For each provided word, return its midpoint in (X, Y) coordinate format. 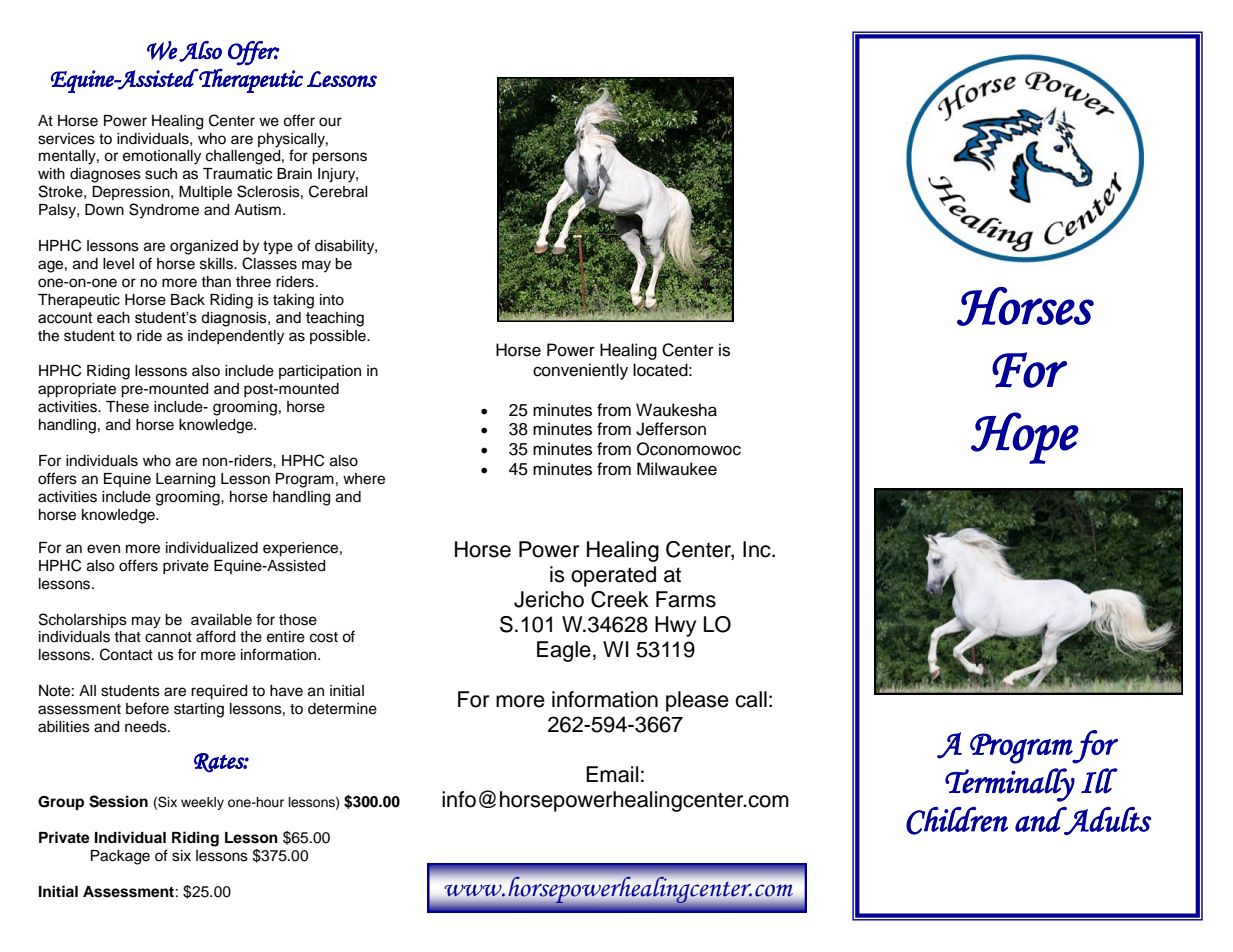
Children (957, 821)
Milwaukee (677, 469)
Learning (185, 480)
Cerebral (338, 191)
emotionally (162, 157)
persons (339, 158)
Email (612, 774)
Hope (1025, 438)
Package (120, 857)
